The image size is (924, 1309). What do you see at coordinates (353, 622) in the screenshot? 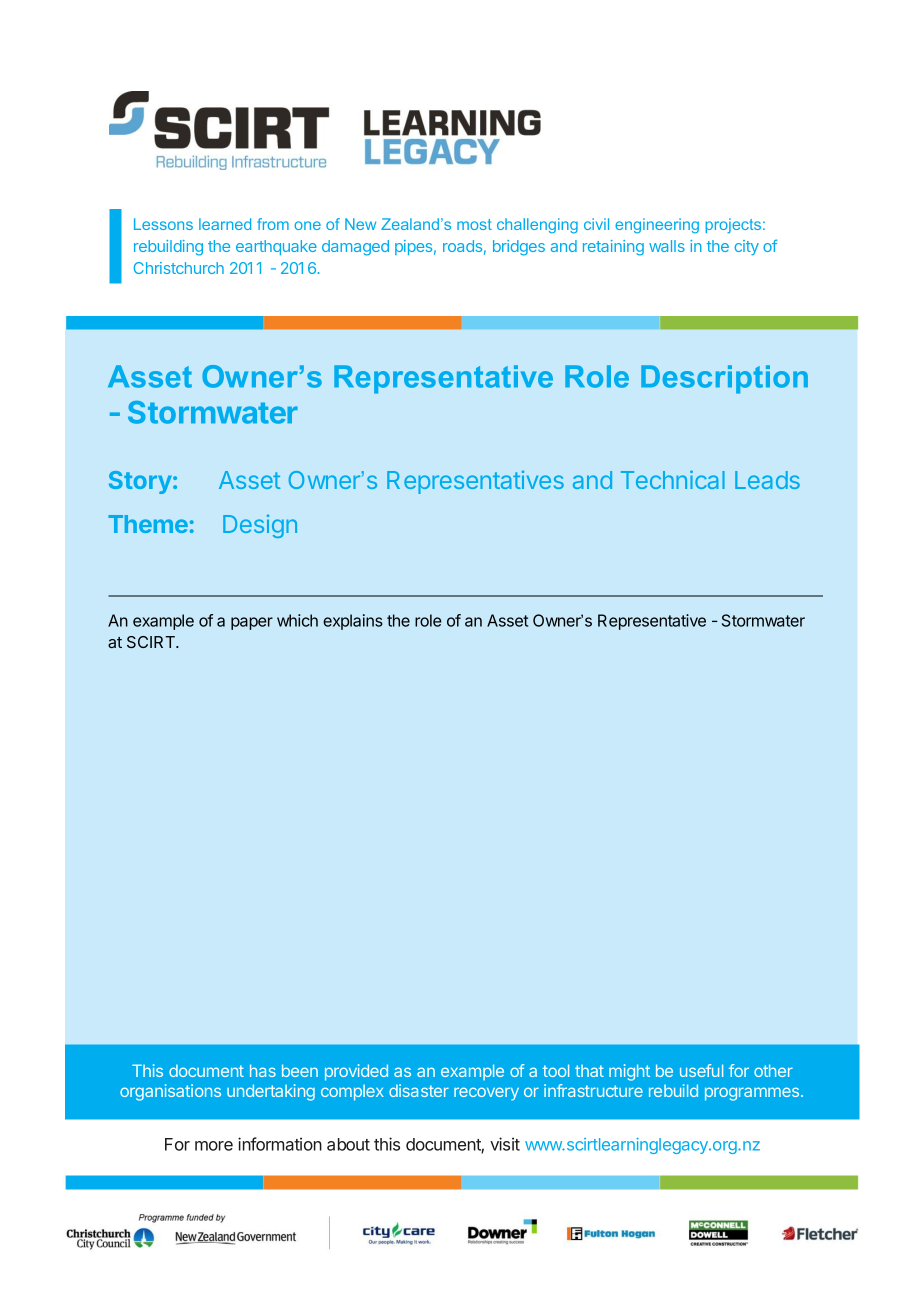
I see `explains` at bounding box center [353, 622].
